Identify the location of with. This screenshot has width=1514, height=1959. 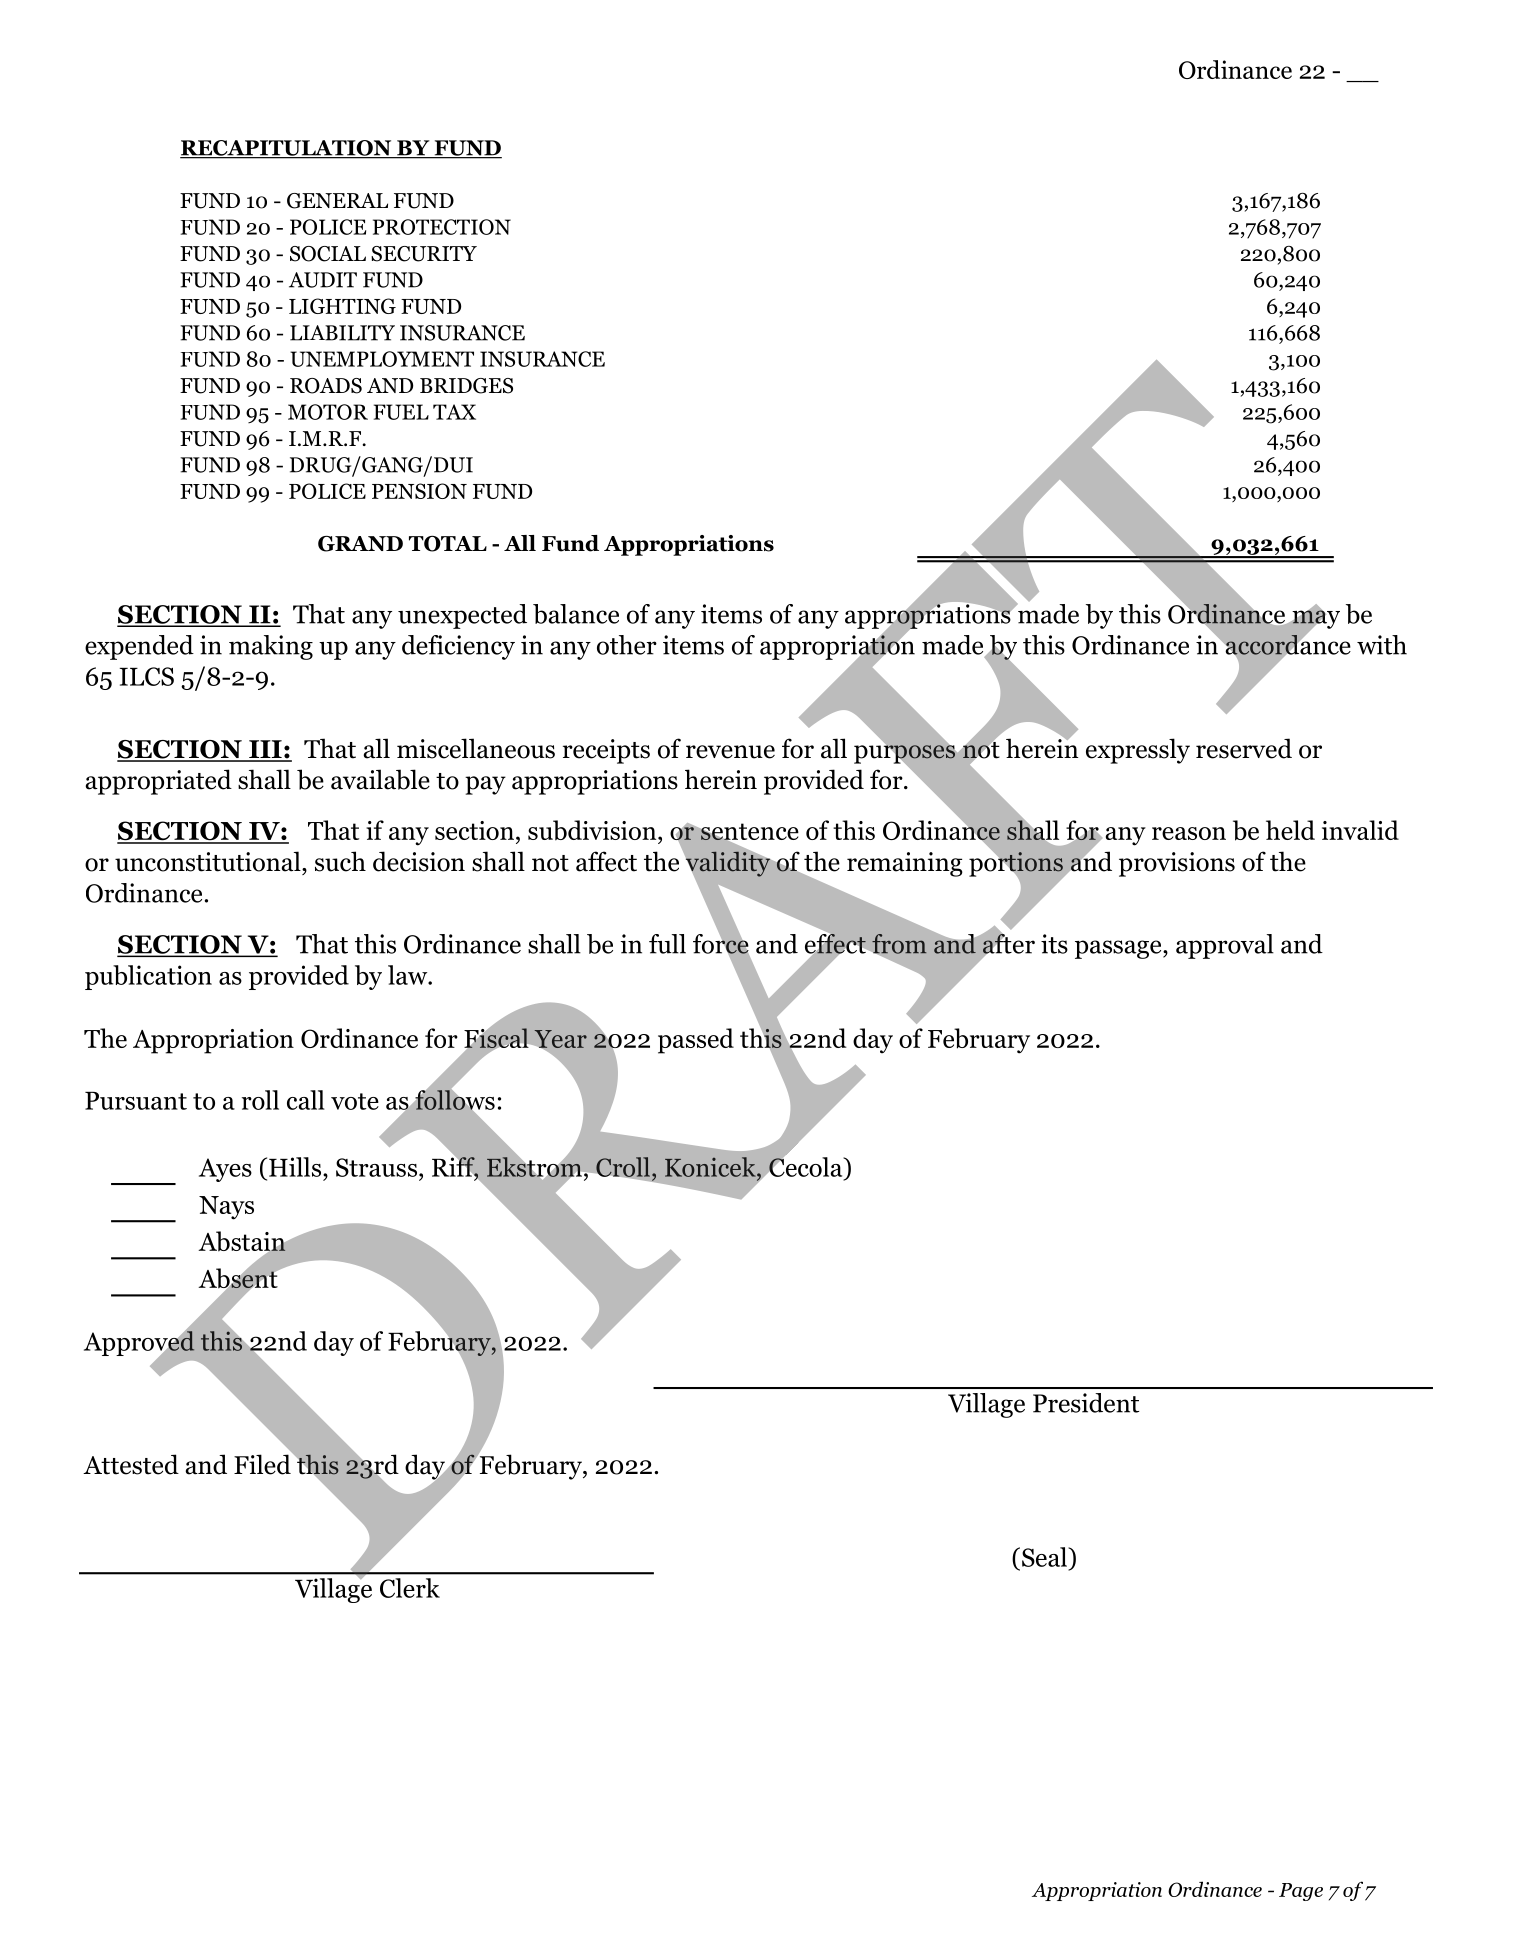
(1382, 645).
